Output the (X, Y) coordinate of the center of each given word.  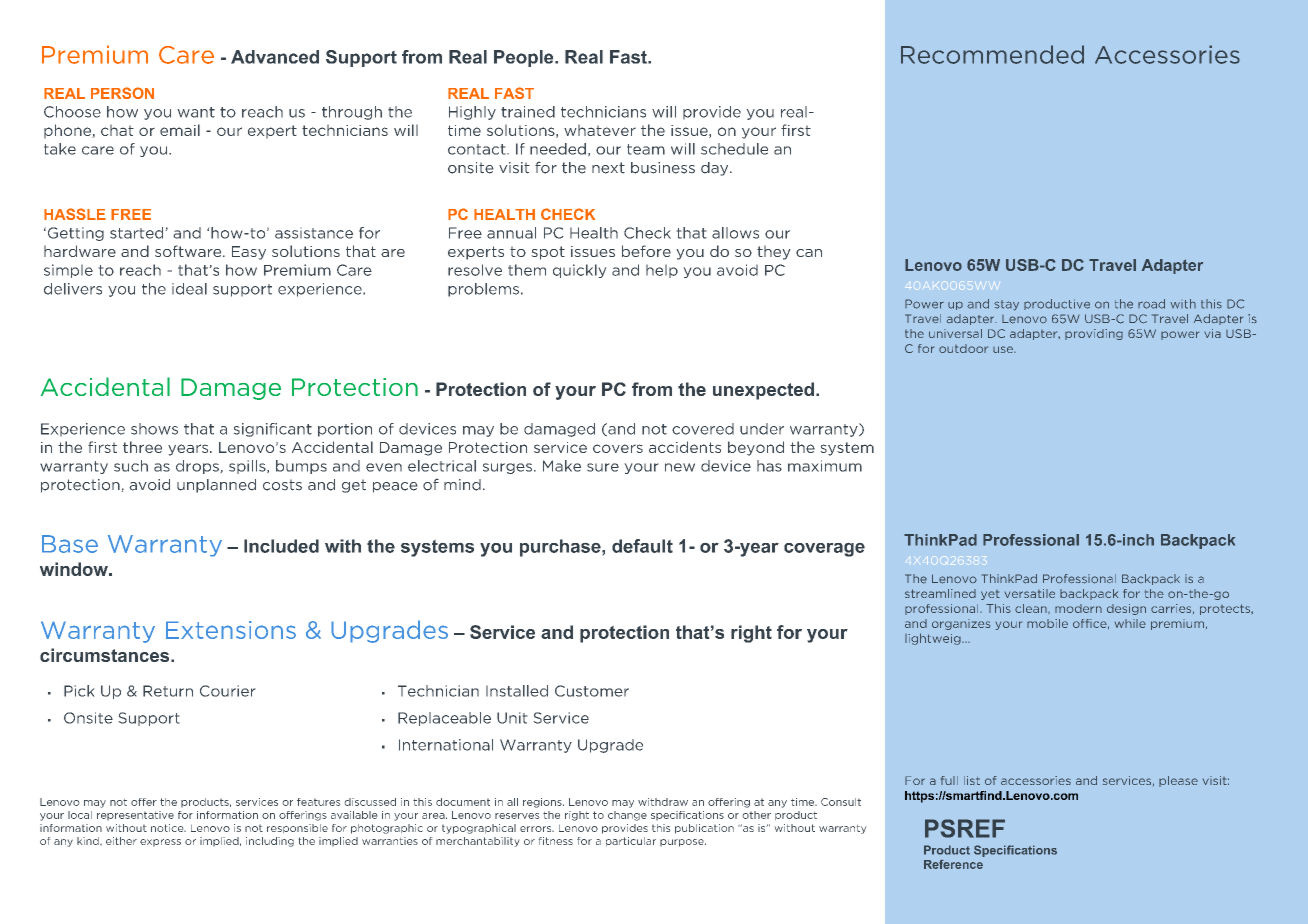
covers (618, 448)
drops (198, 467)
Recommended (992, 54)
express (160, 843)
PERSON (122, 93)
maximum (825, 466)
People (525, 58)
